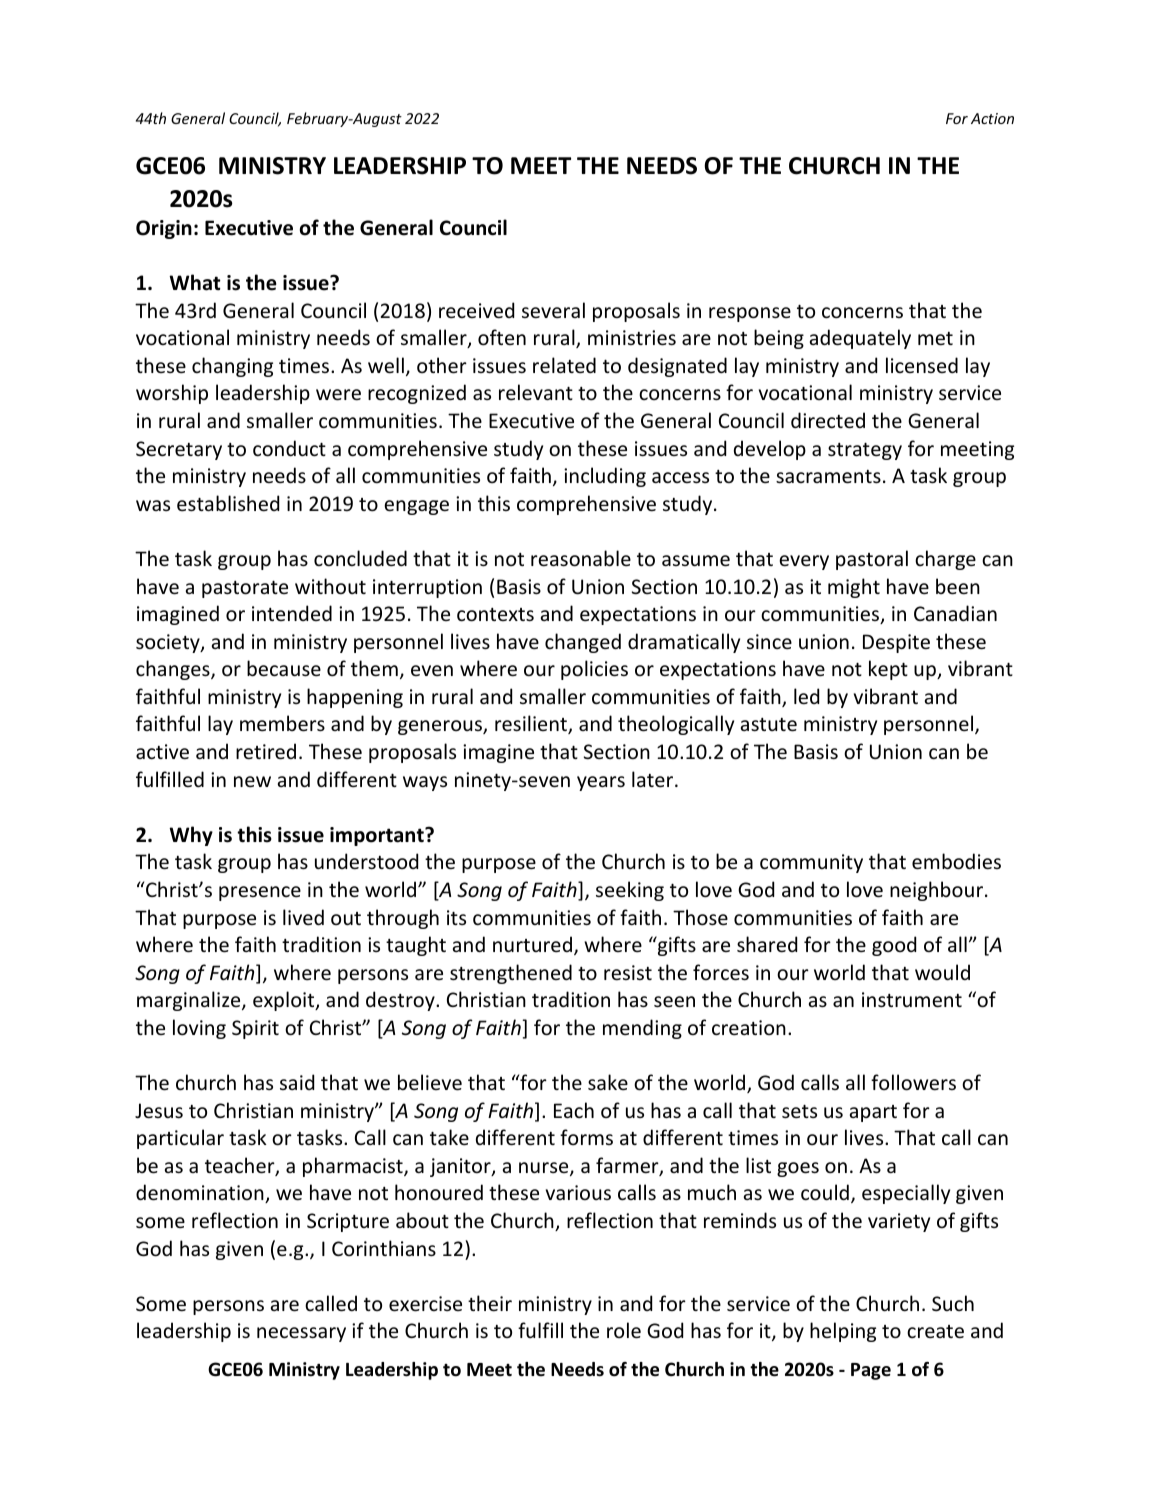  Describe the element at coordinates (301, 1334) in the page. I see `necessary` at that location.
